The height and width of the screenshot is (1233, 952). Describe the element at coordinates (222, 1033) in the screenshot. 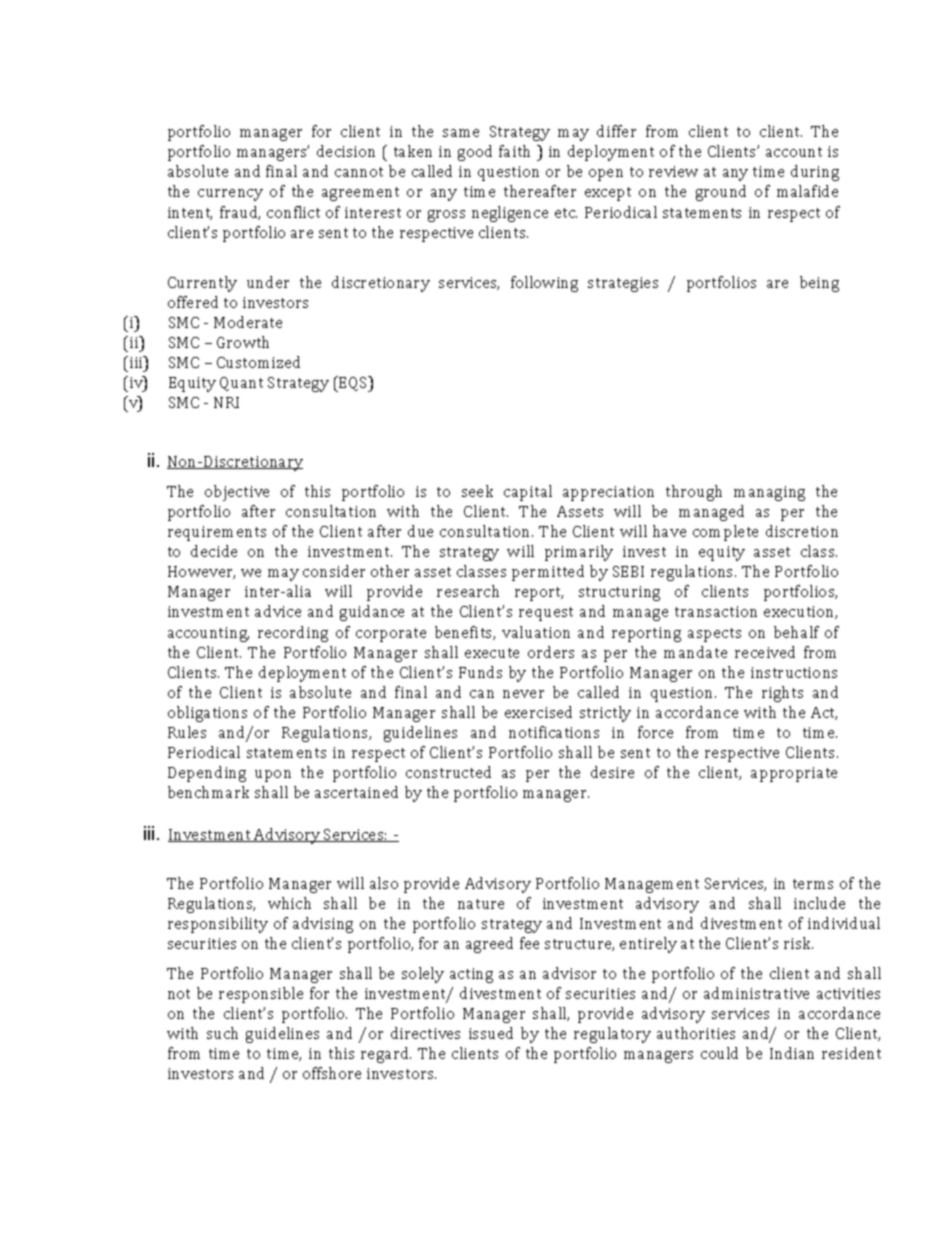

I see `such` at that location.
